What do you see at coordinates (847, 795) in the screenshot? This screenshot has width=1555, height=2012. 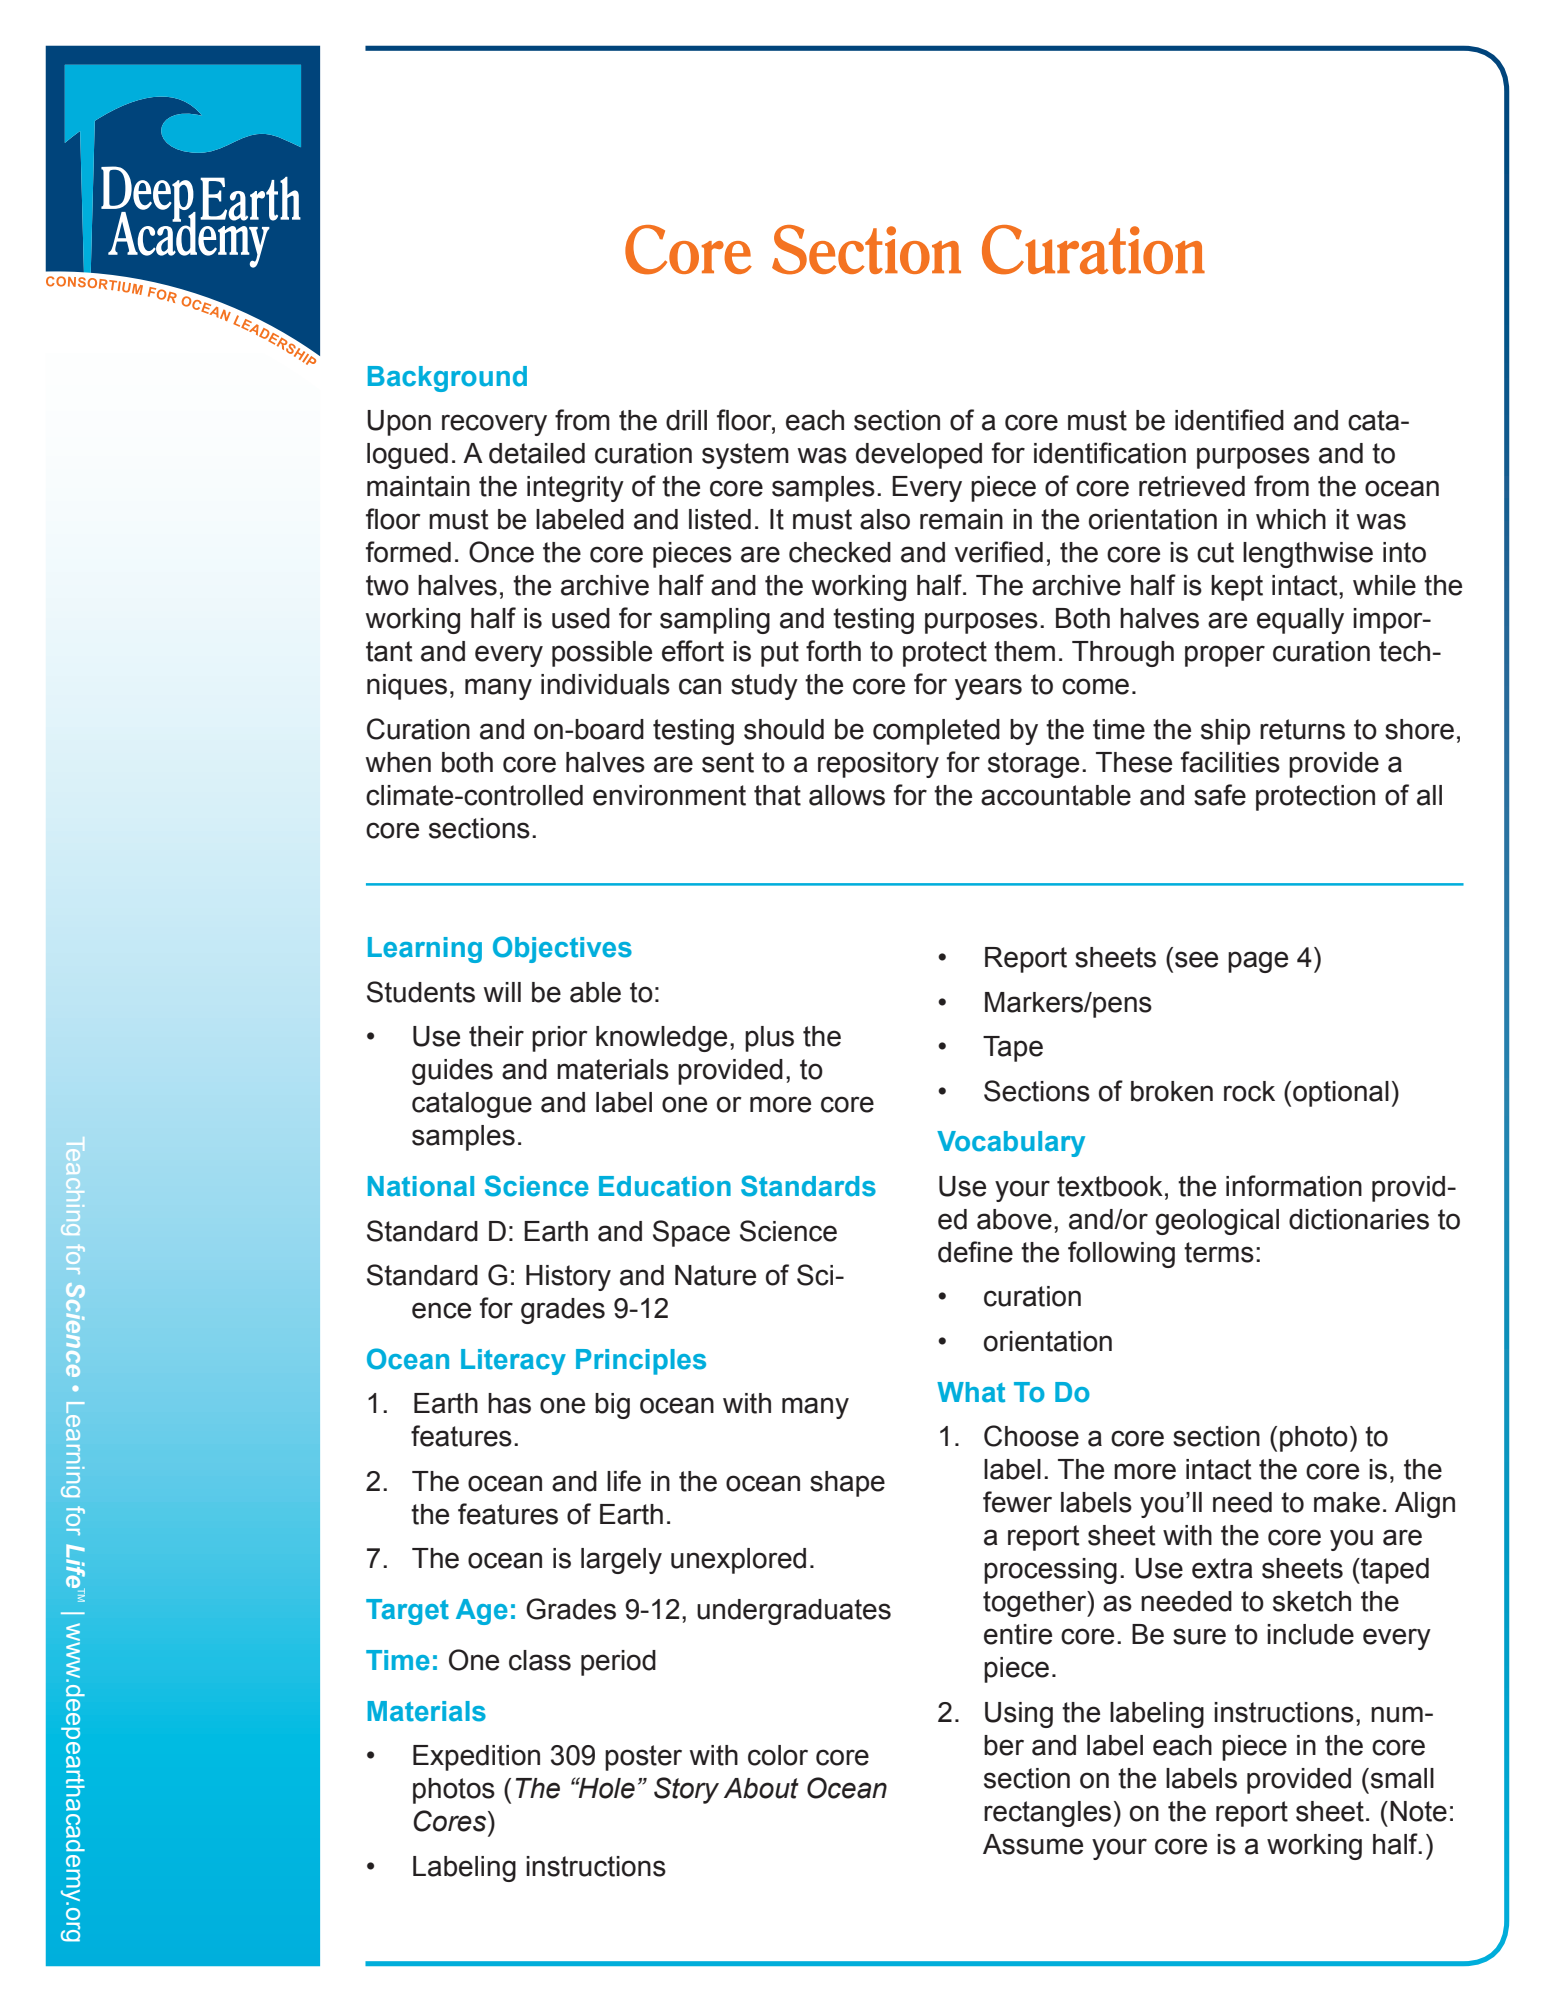 I see `allows` at bounding box center [847, 795].
